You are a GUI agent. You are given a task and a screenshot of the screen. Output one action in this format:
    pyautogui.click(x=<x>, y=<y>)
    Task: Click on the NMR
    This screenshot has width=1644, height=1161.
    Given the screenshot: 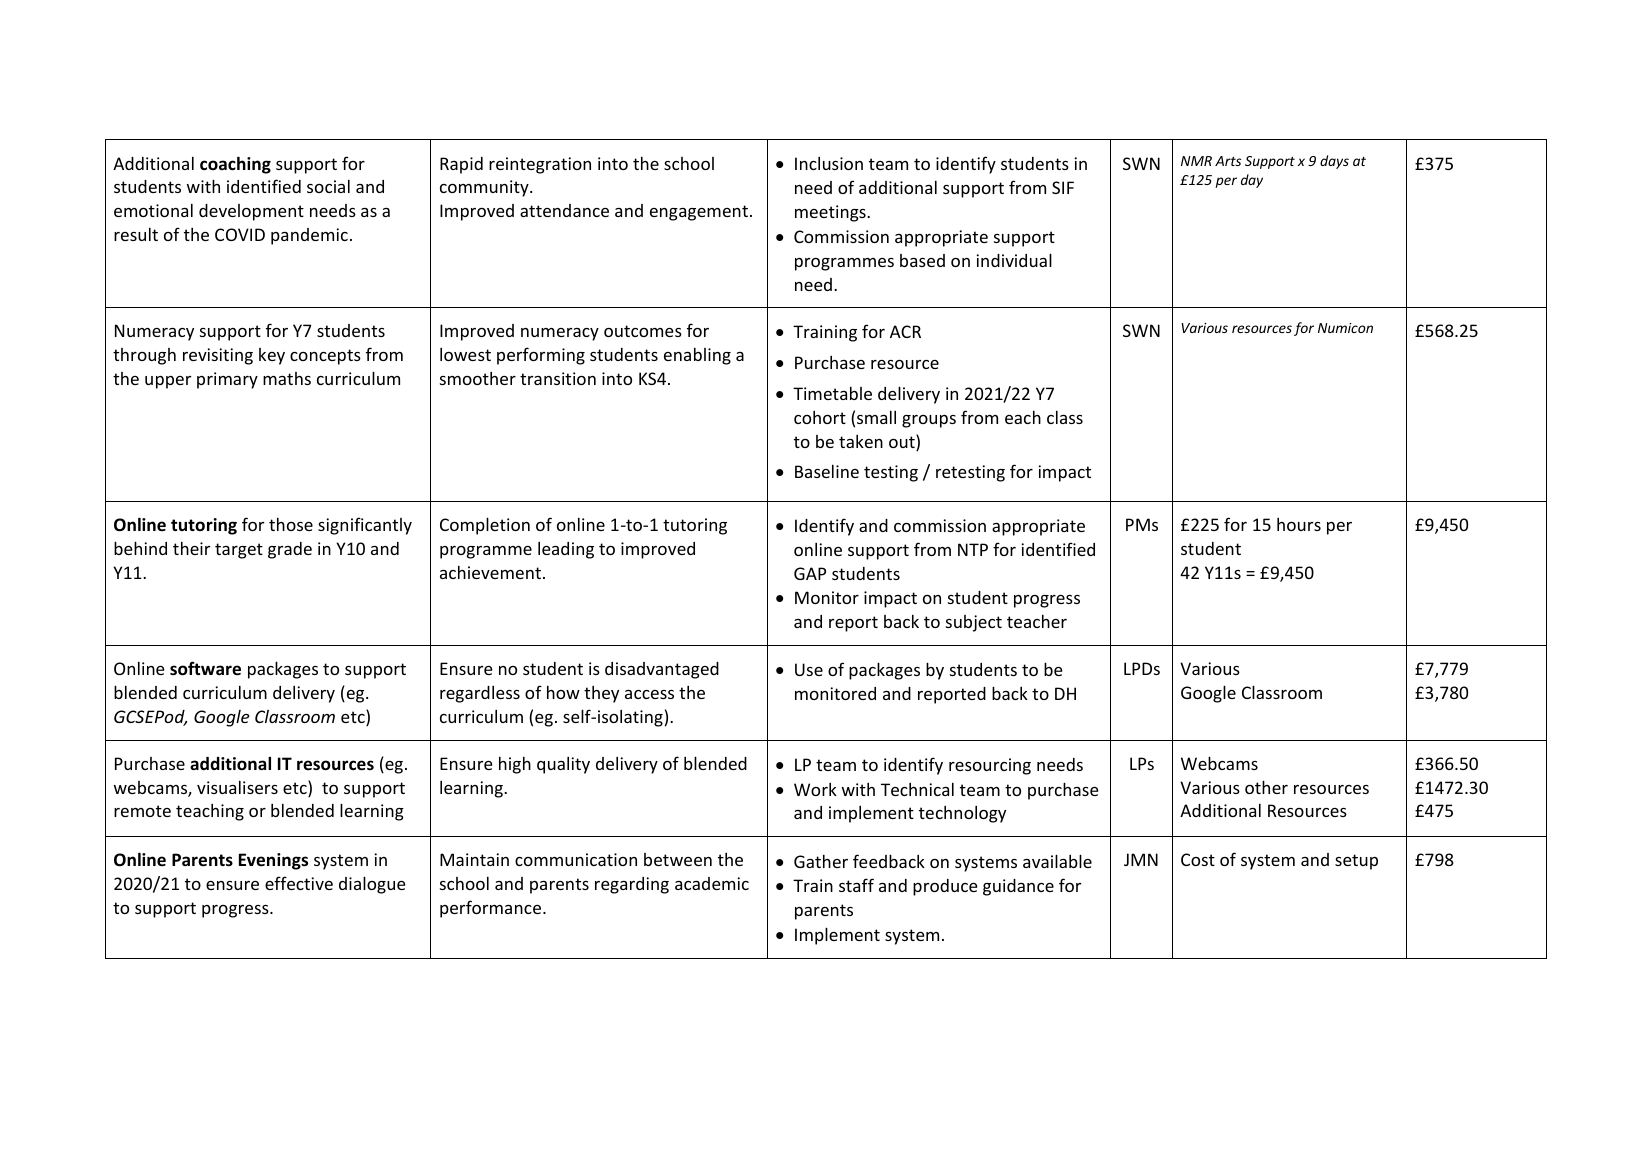 What is the action you would take?
    pyautogui.click(x=1196, y=161)
